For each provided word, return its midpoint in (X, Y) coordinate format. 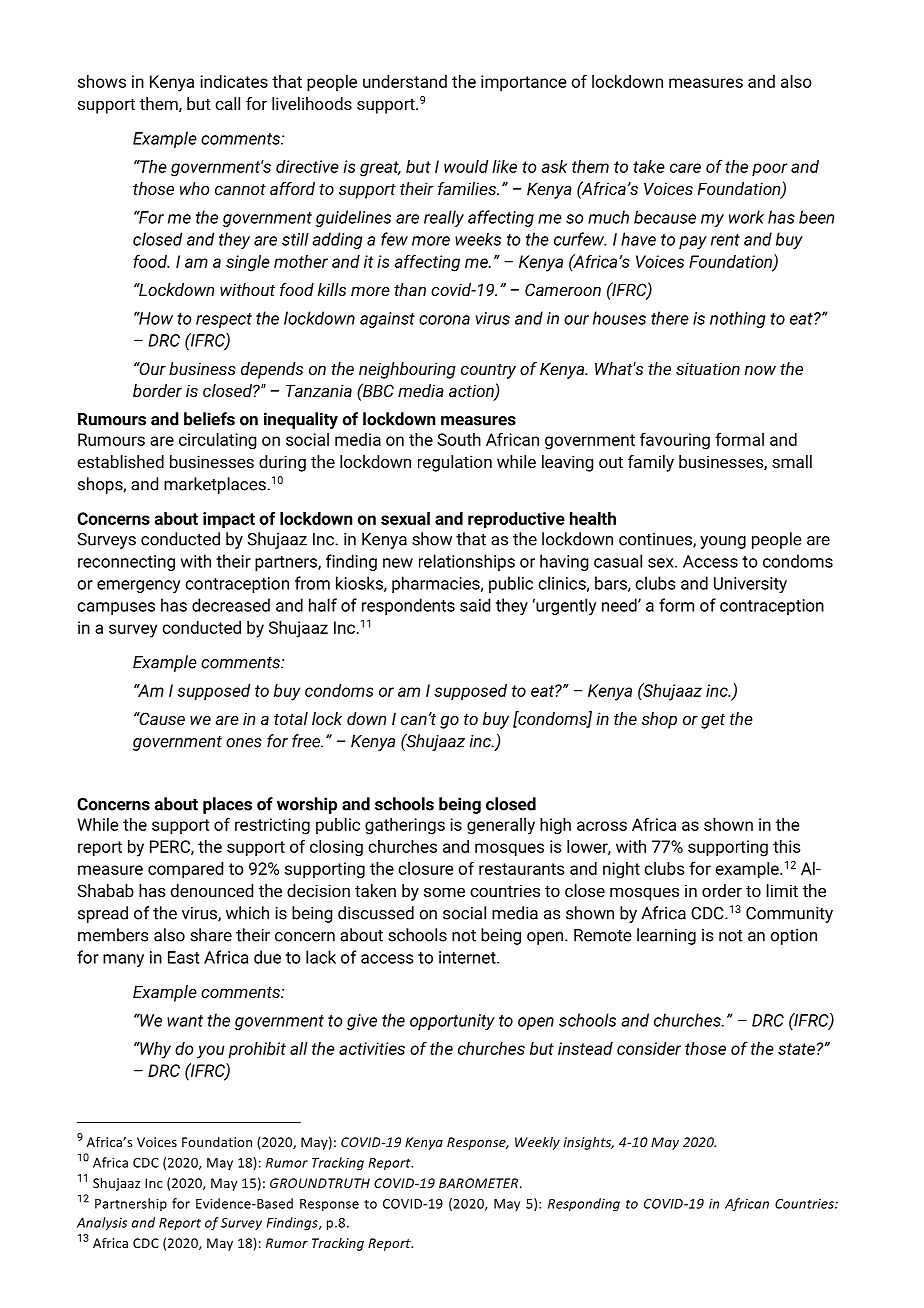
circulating (218, 441)
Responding (584, 1204)
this (786, 846)
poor (770, 170)
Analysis (102, 1223)
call (227, 103)
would (466, 166)
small (792, 461)
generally (501, 826)
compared (185, 870)
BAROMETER (480, 1183)
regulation (455, 463)
